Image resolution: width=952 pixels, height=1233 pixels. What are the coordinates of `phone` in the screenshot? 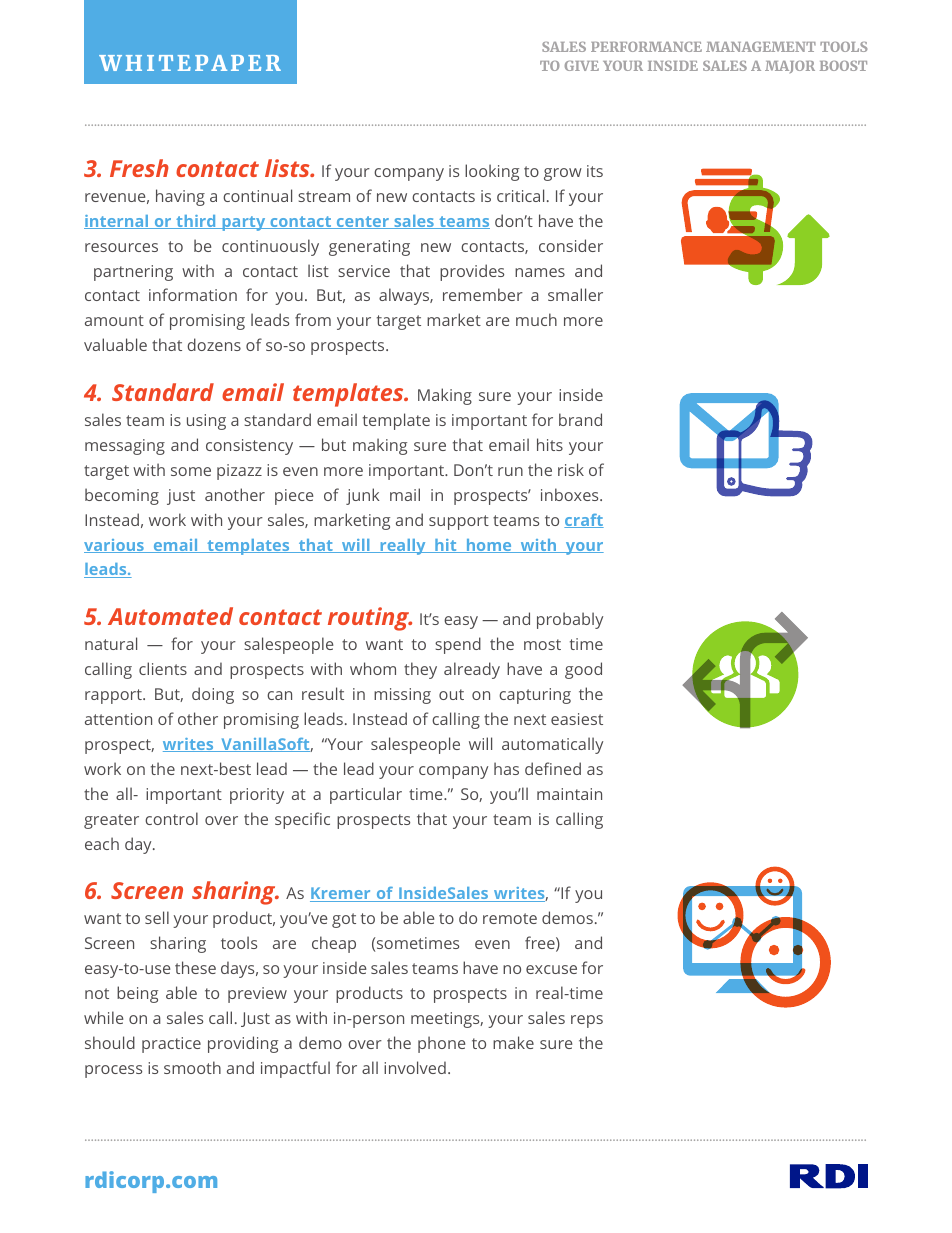 It's located at (441, 1044).
